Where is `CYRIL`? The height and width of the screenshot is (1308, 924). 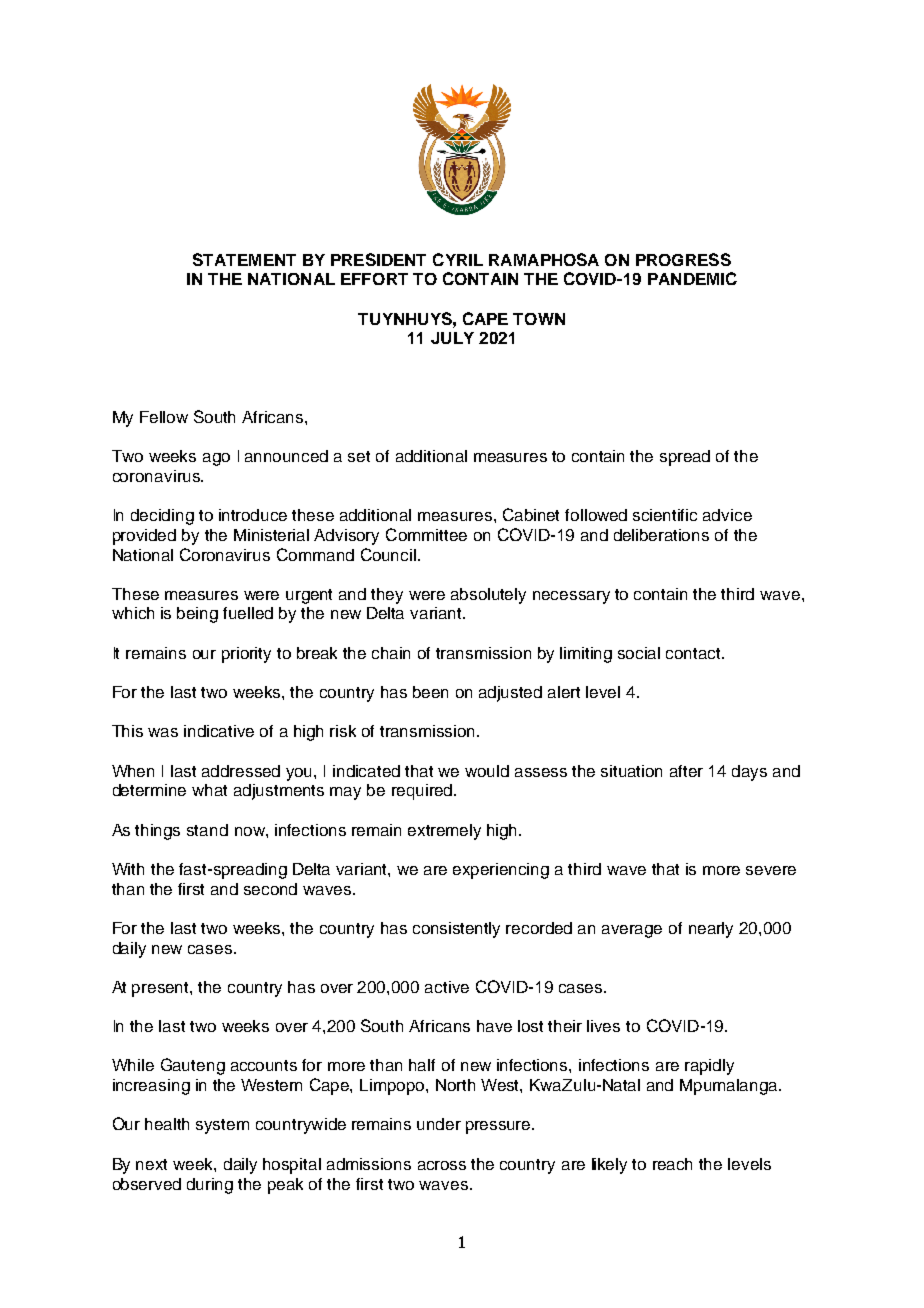 CYRIL is located at coordinates (458, 259).
